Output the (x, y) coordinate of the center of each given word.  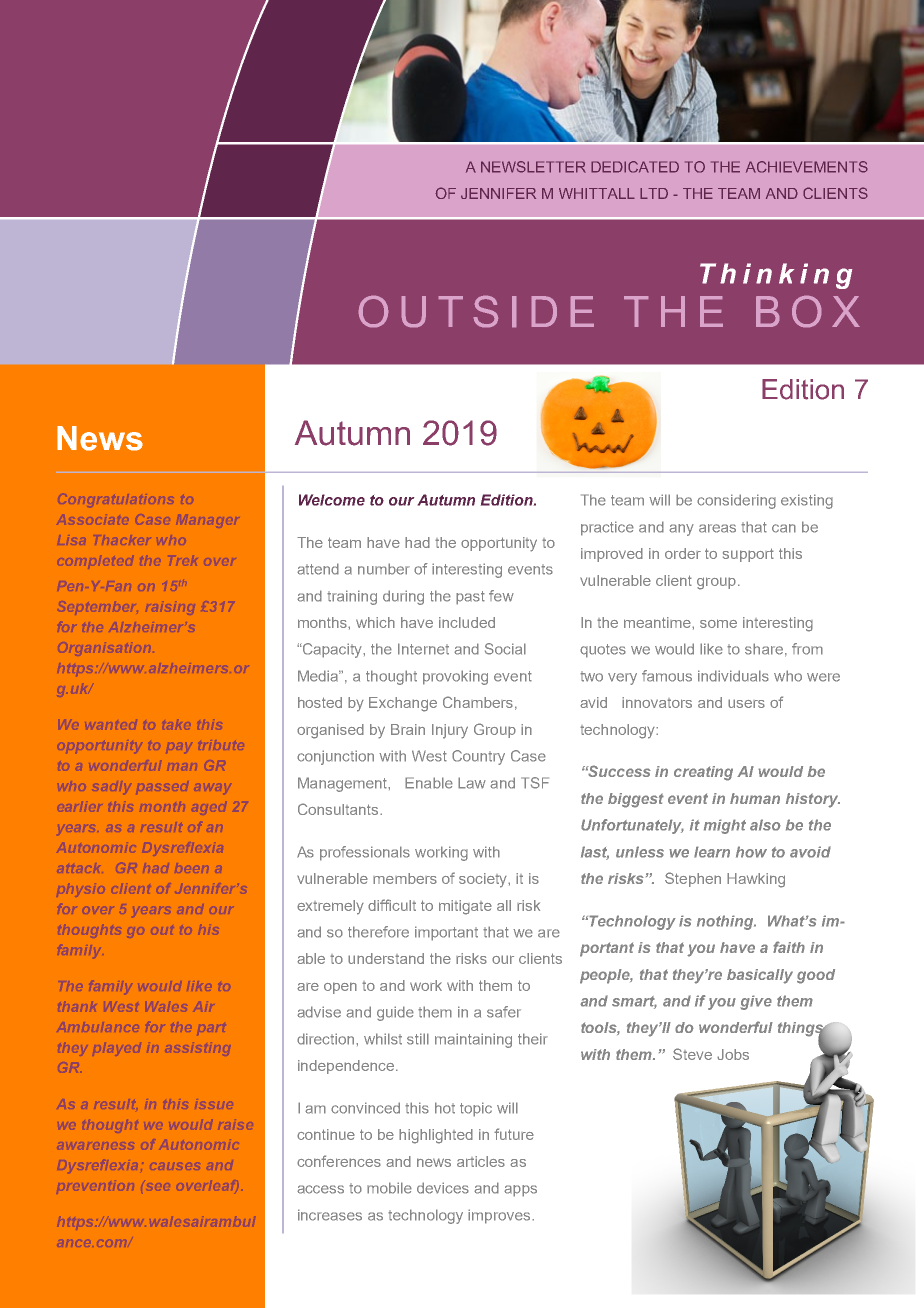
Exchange (403, 704)
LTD (654, 193)
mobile (389, 1188)
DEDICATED (635, 167)
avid (593, 702)
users (746, 703)
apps (520, 1191)
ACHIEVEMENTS (807, 167)
